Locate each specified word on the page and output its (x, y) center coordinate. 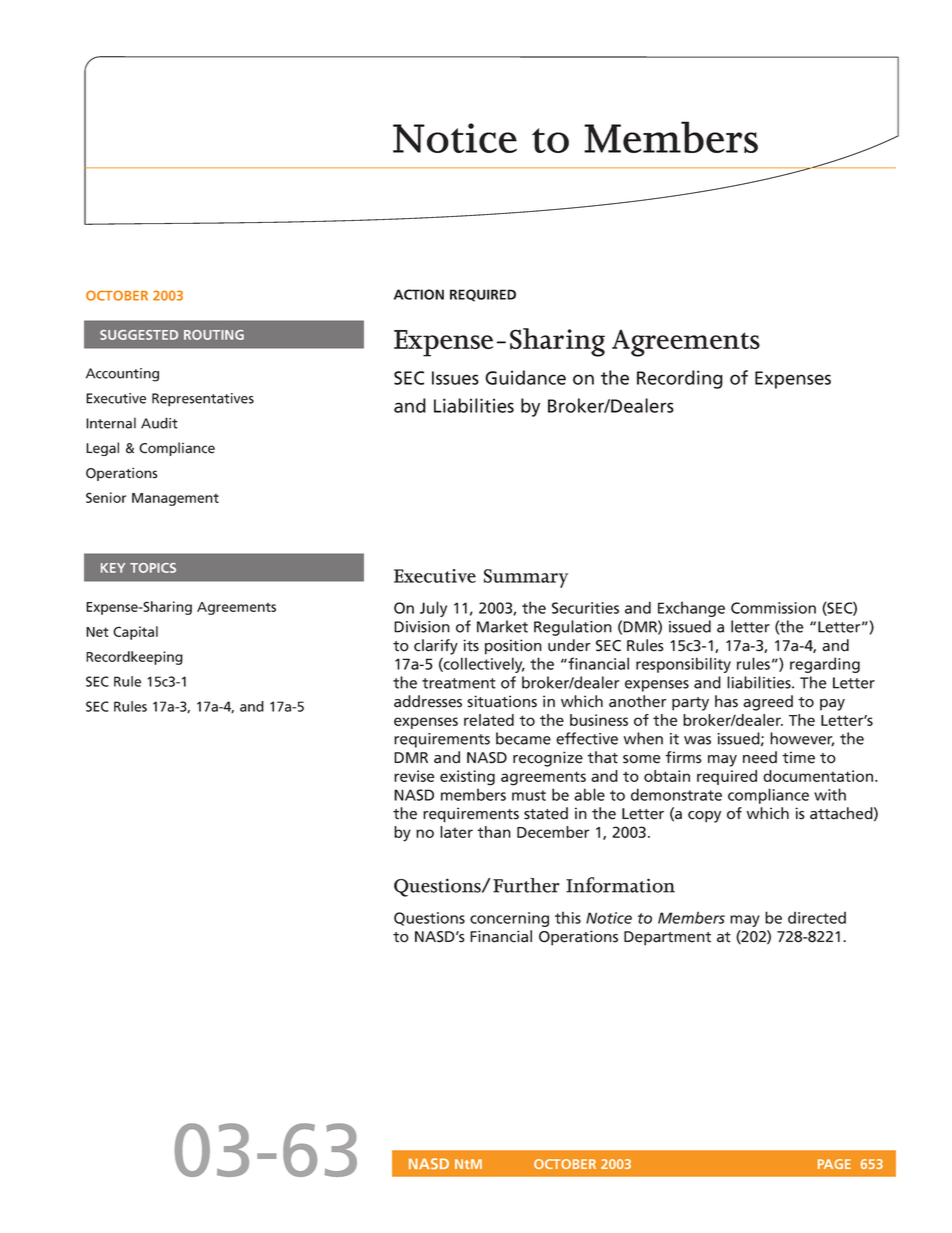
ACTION (419, 294)
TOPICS (153, 568)
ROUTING (214, 335)
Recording (680, 379)
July (433, 609)
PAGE (834, 1164)
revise (414, 776)
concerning (509, 919)
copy (704, 817)
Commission (773, 608)
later (456, 832)
